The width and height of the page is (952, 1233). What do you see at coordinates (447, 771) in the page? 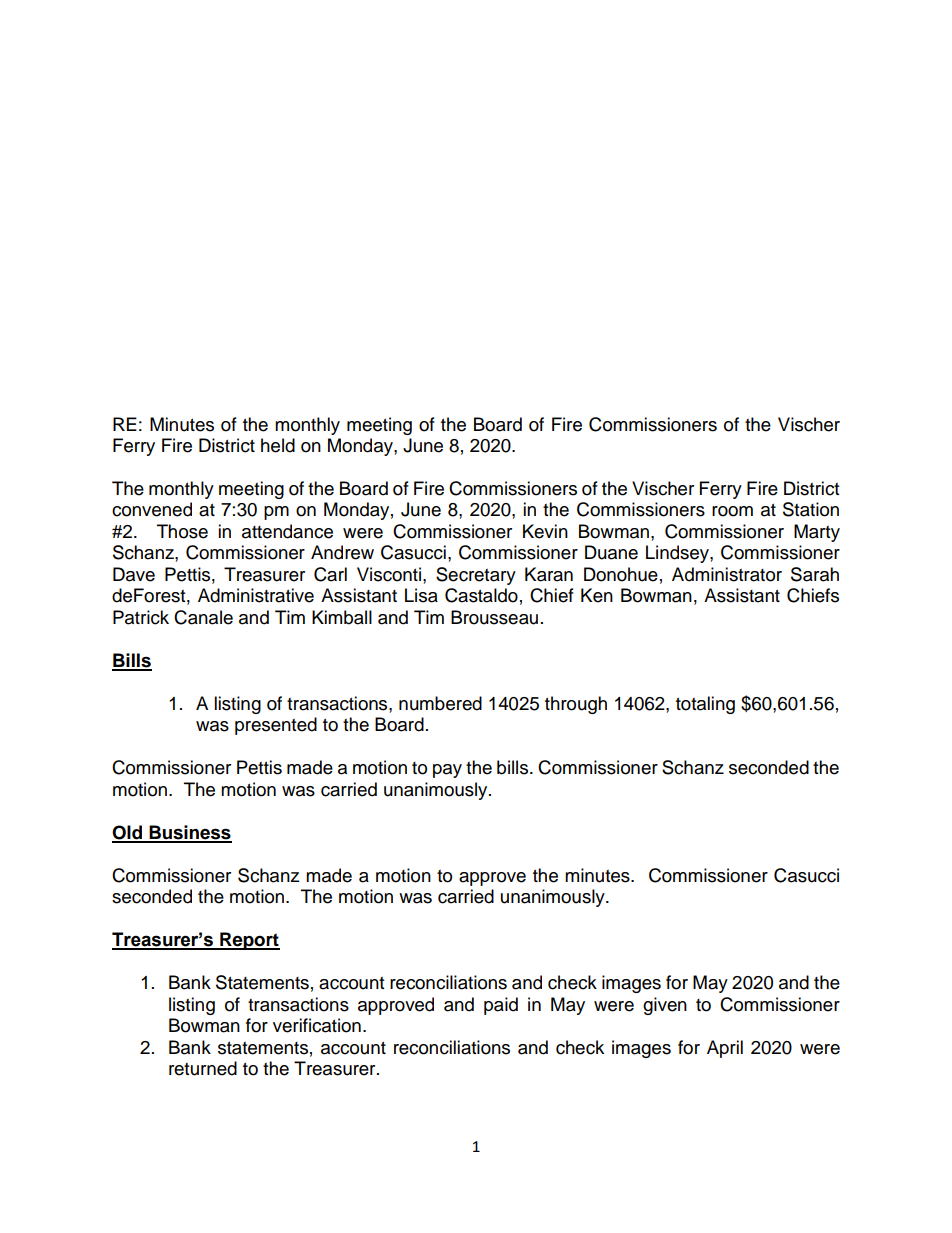
I see `pay` at bounding box center [447, 771].
